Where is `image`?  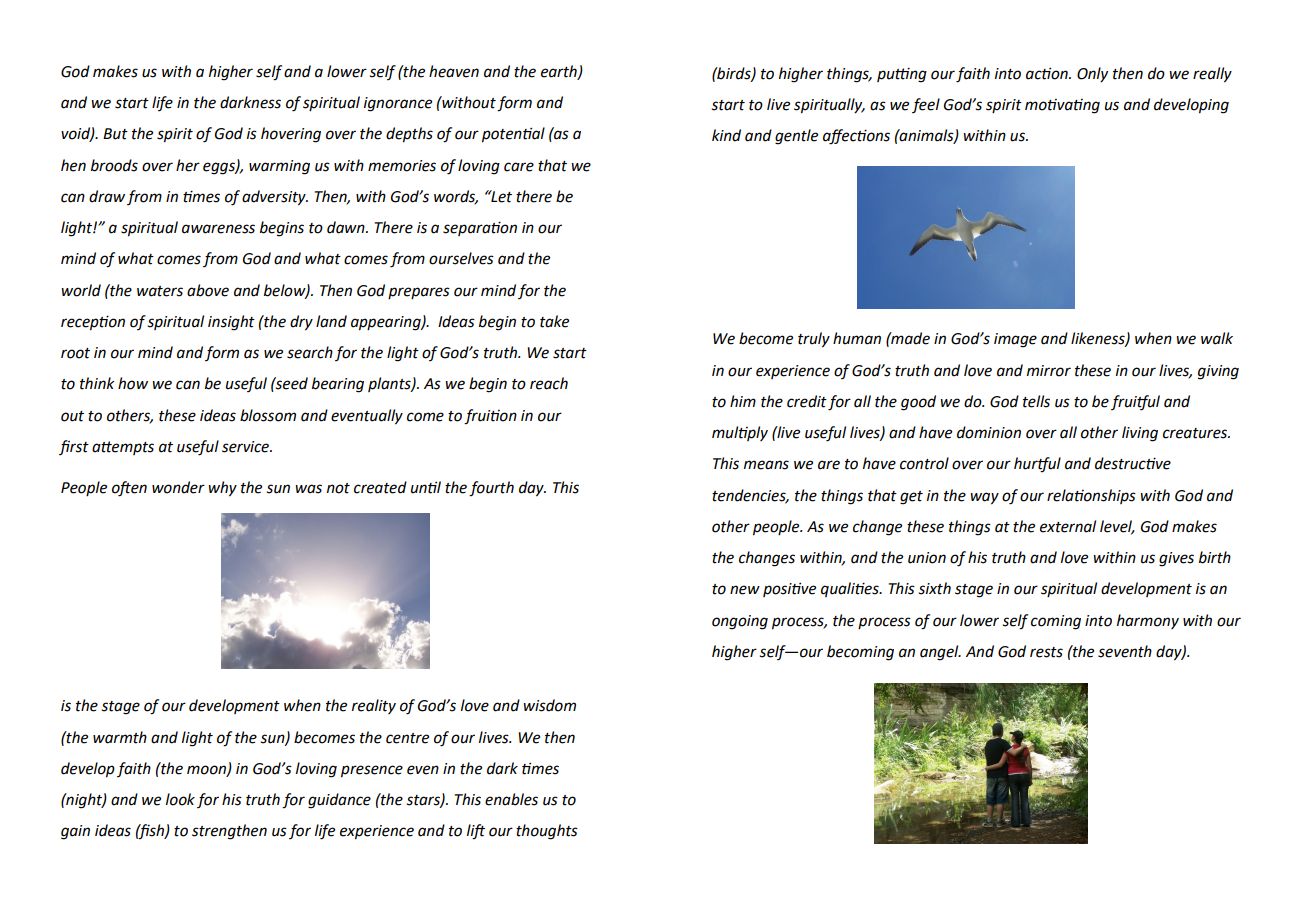 image is located at coordinates (1015, 340).
